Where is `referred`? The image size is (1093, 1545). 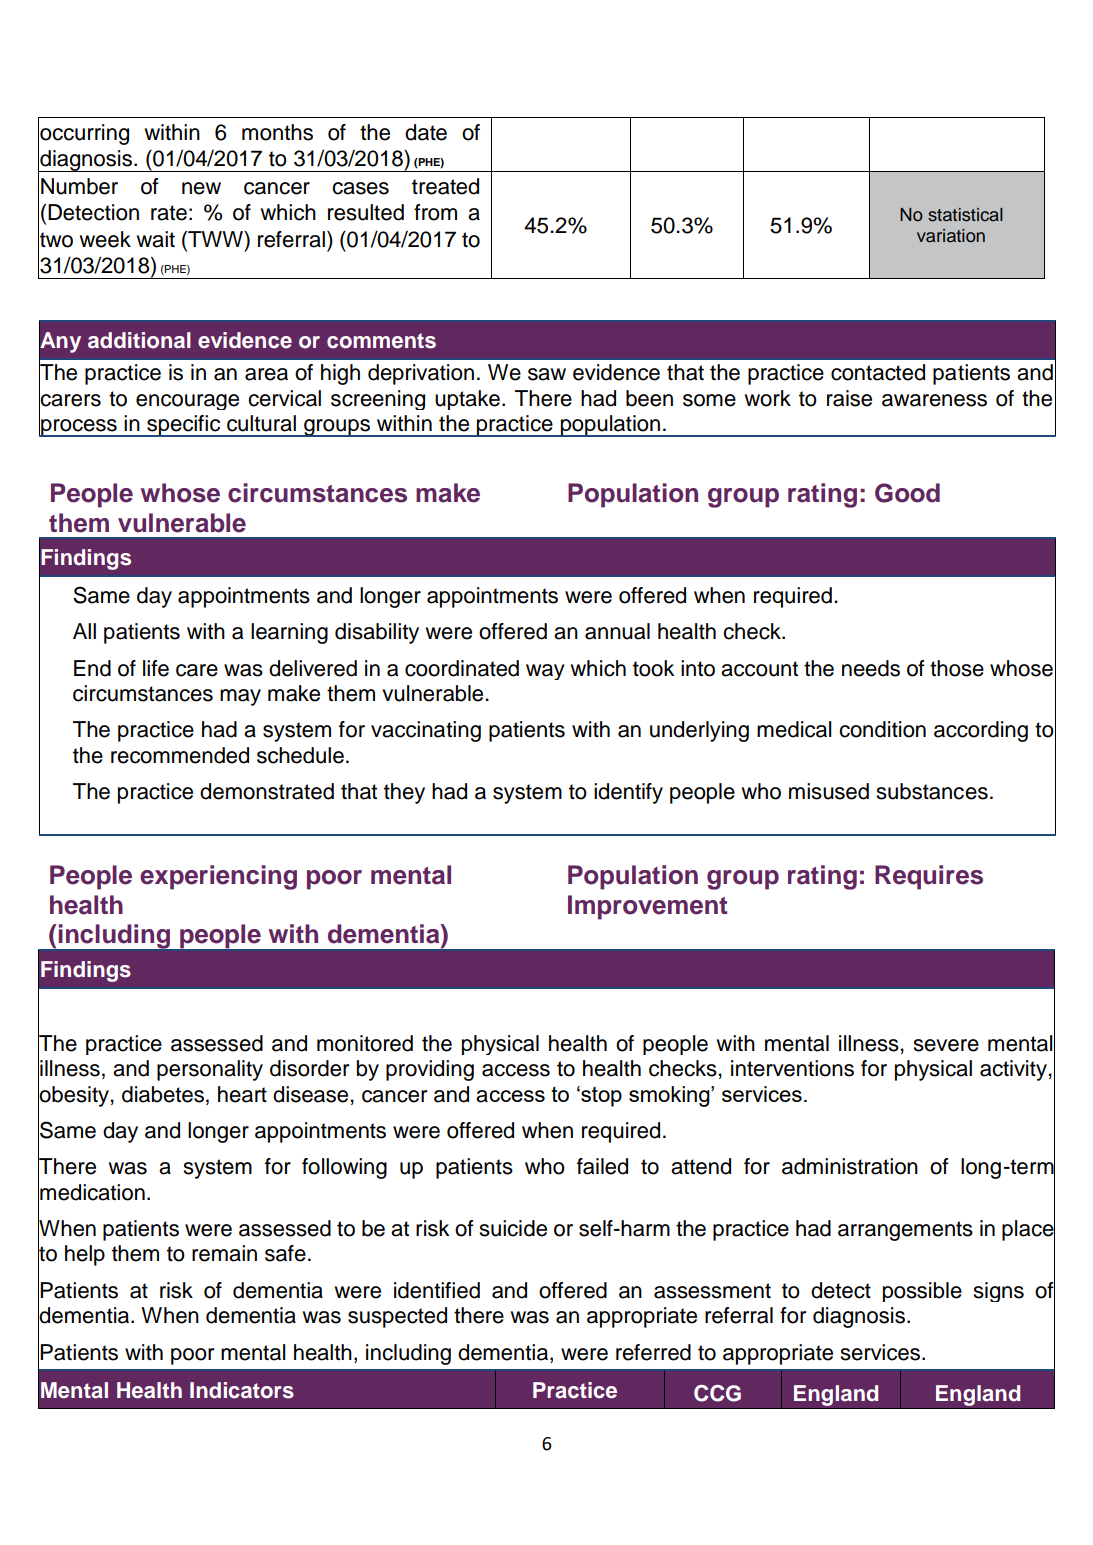 referred is located at coordinates (653, 1352).
